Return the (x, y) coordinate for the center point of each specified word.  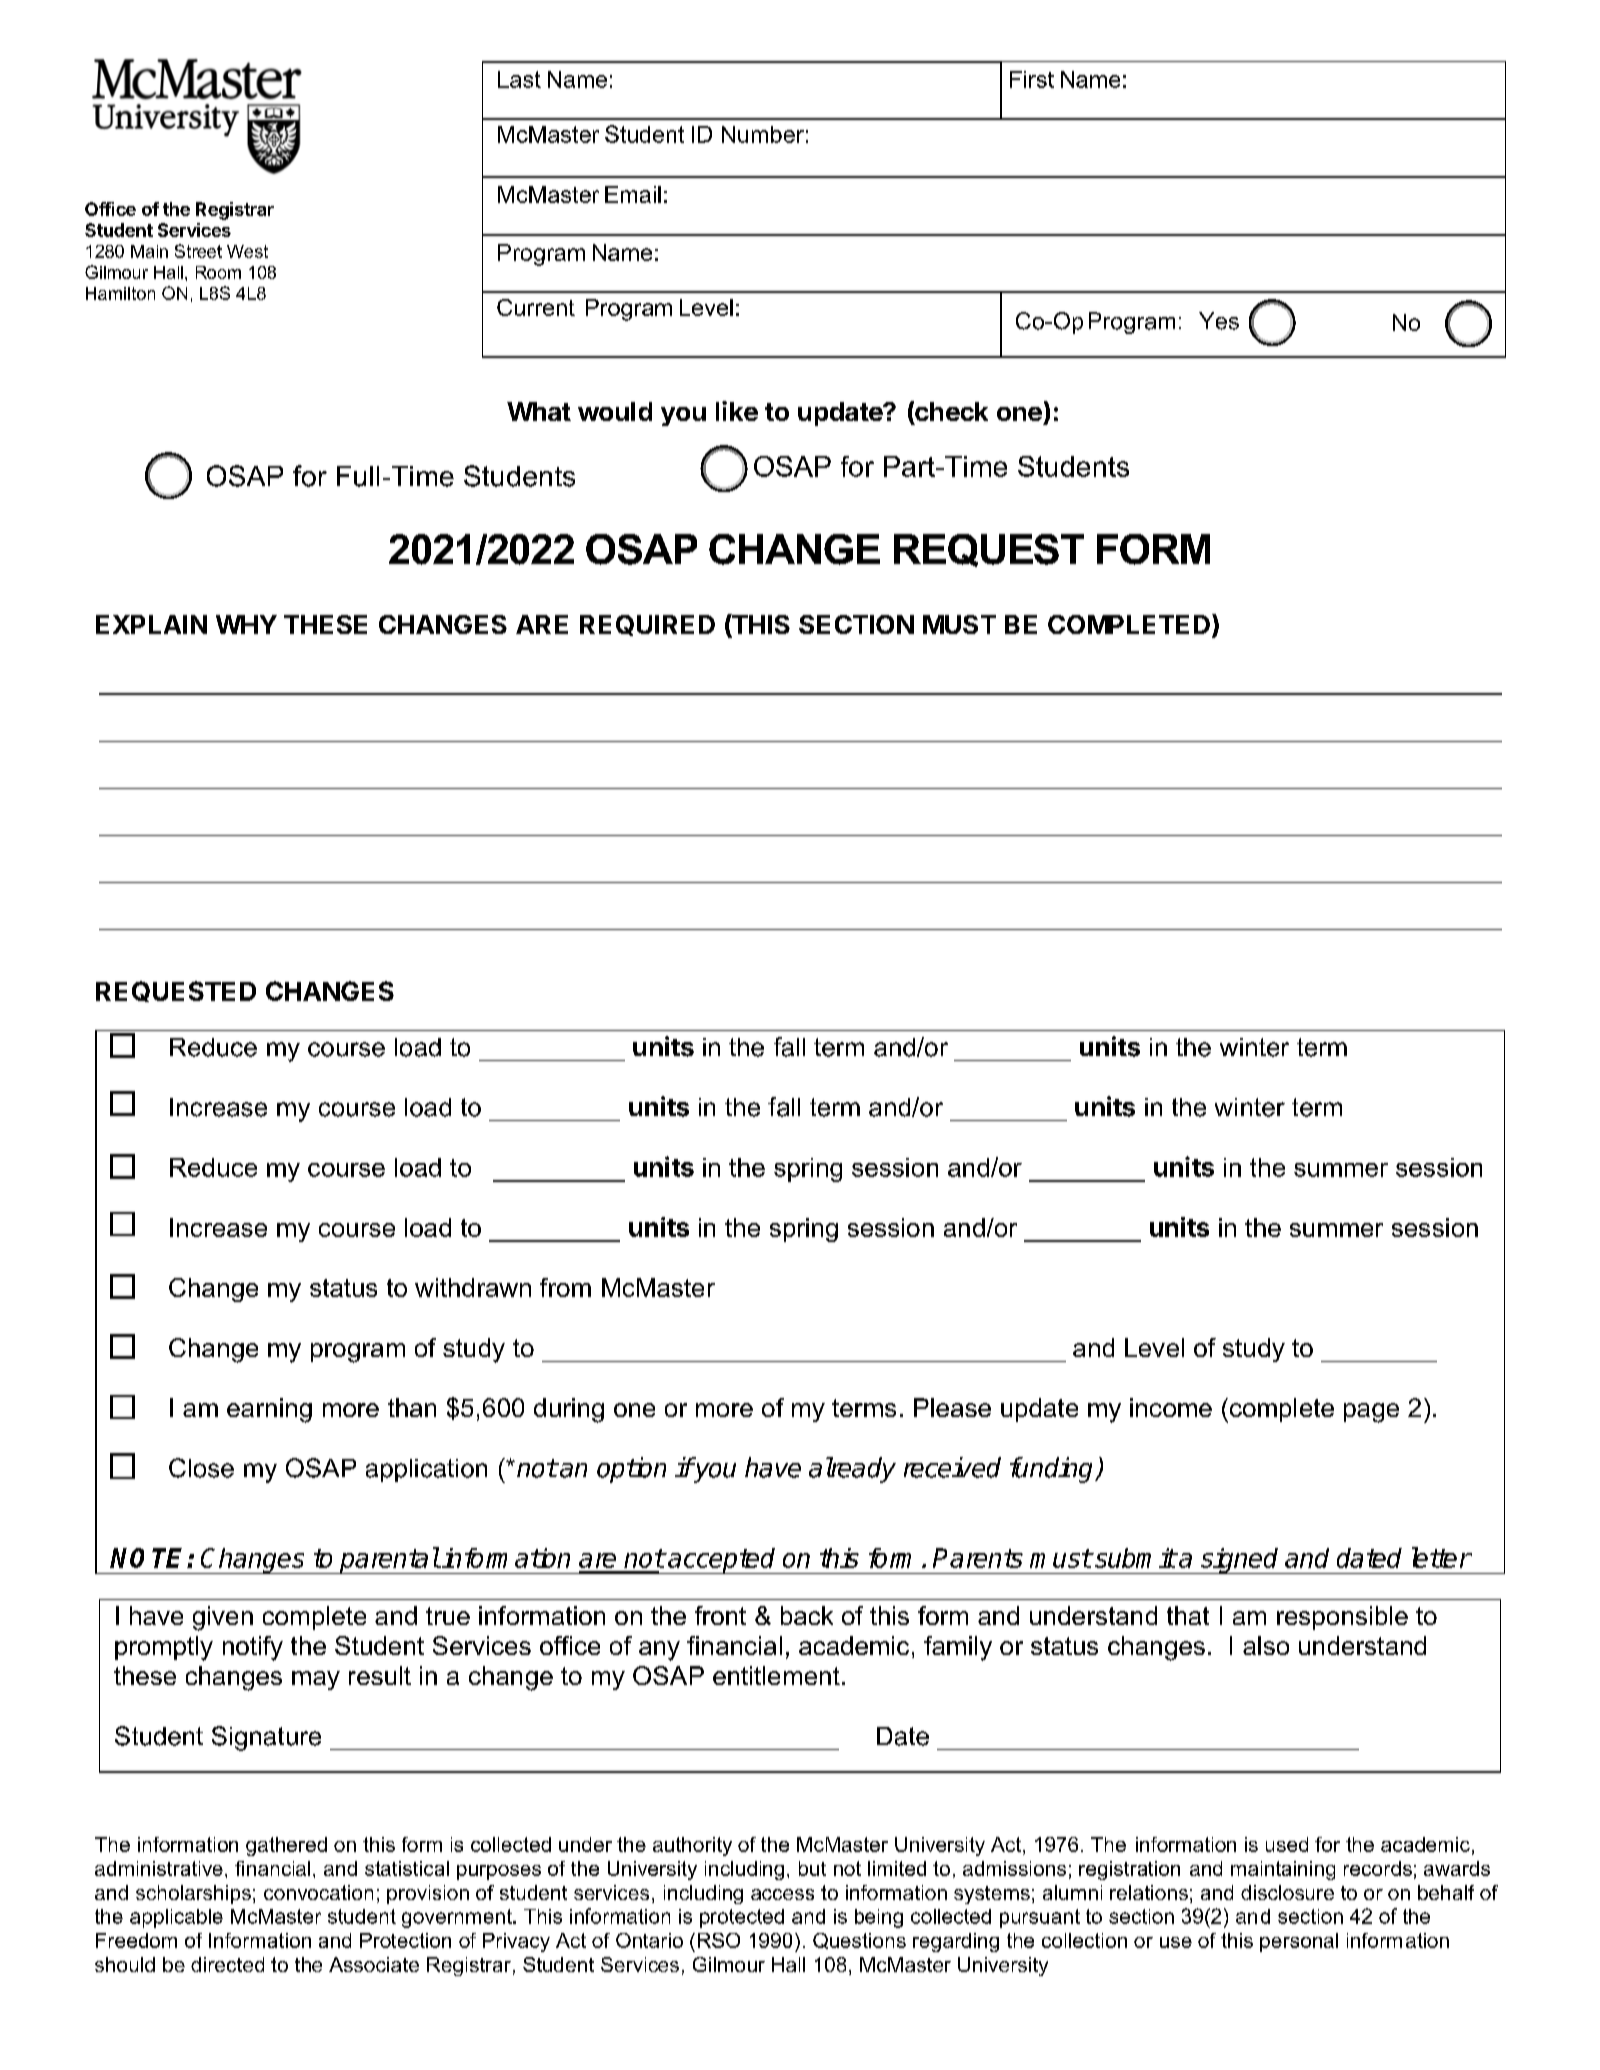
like (737, 411)
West (247, 251)
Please (952, 1407)
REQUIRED (647, 625)
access (782, 1894)
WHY (246, 624)
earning (269, 1410)
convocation (318, 1892)
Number (763, 134)
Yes (1219, 321)
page (1371, 1413)
